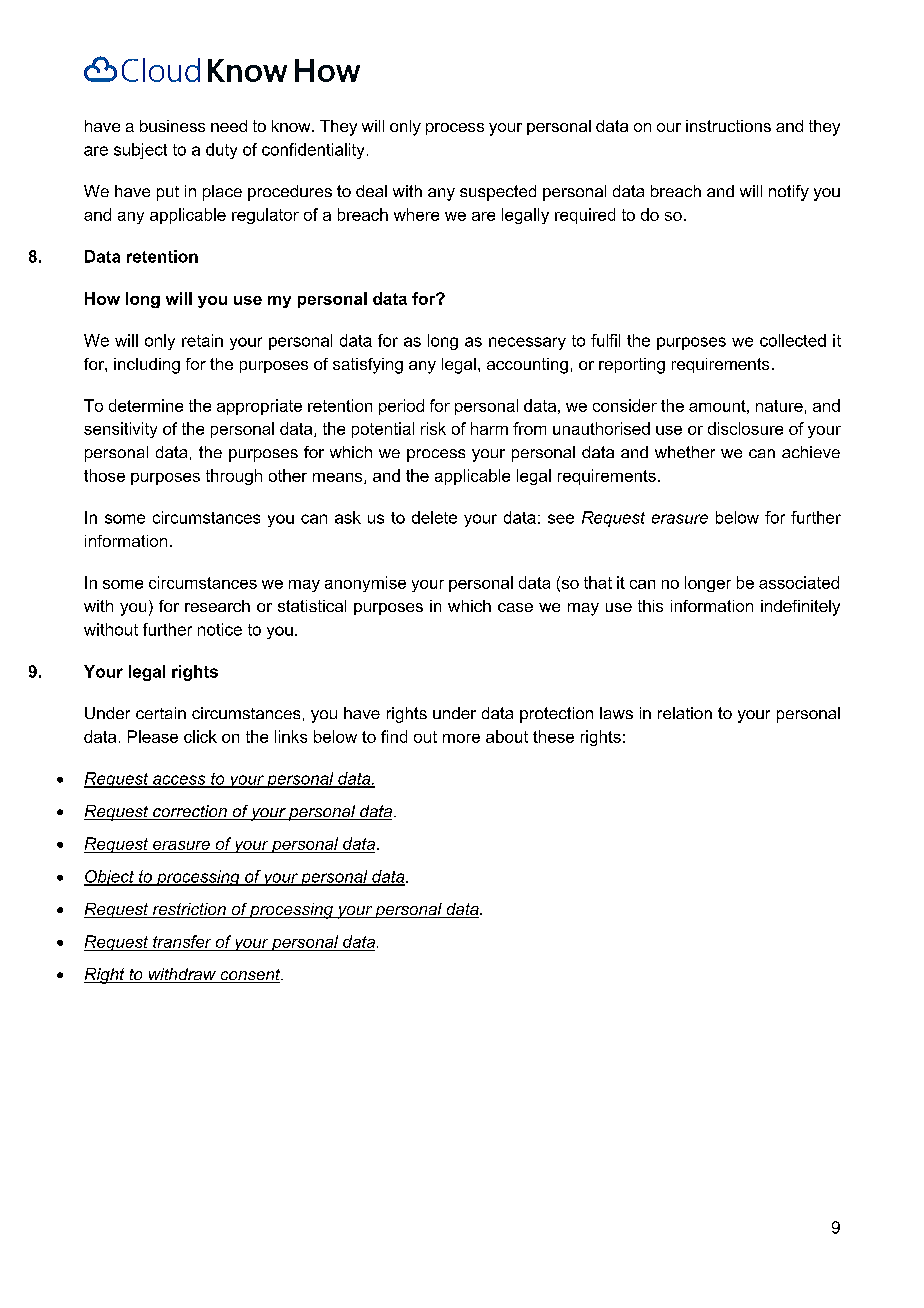 The height and width of the screenshot is (1308, 924). I want to click on these, so click(553, 736).
